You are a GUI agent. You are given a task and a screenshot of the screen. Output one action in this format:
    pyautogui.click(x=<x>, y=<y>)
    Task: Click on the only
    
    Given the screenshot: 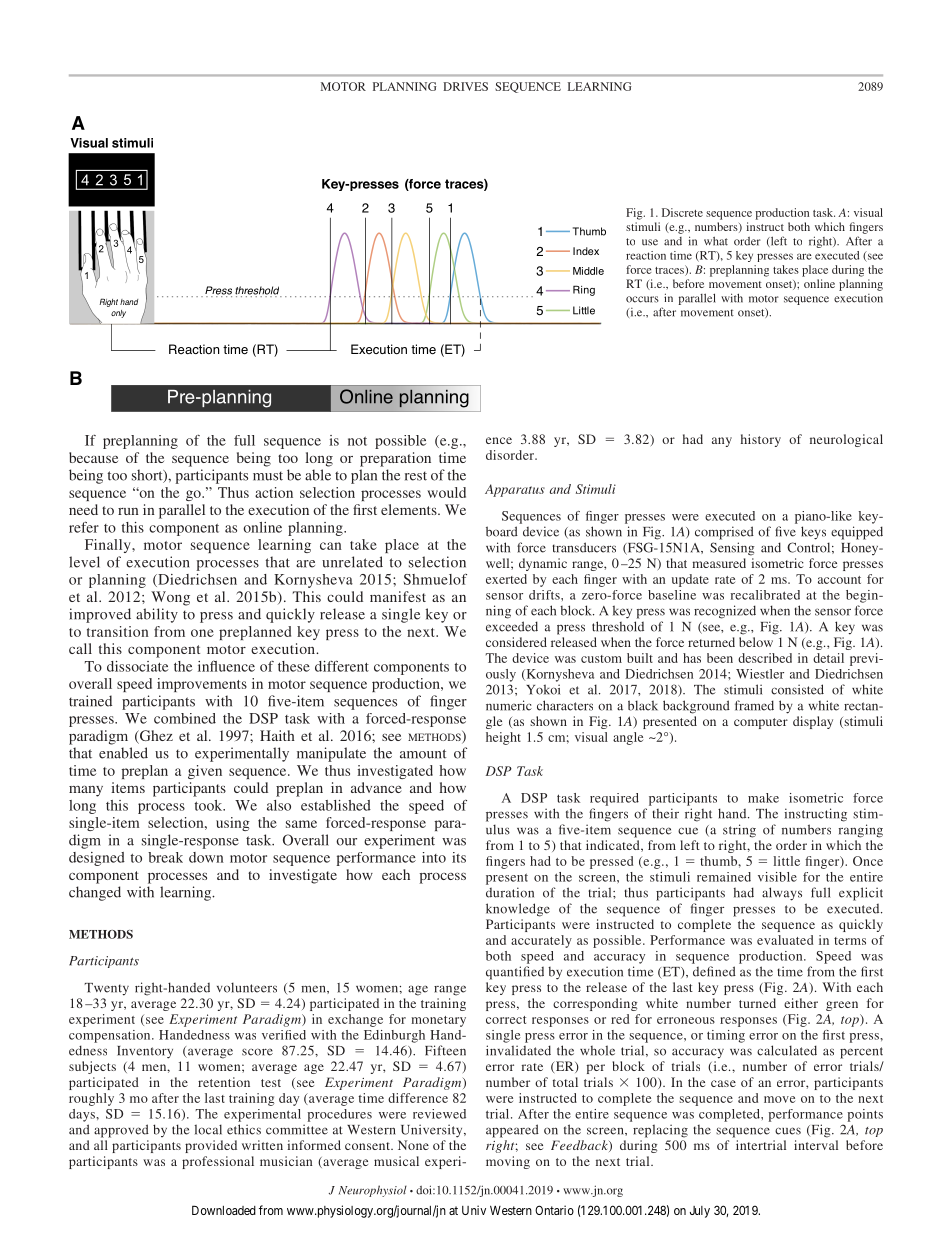 What is the action you would take?
    pyautogui.click(x=118, y=314)
